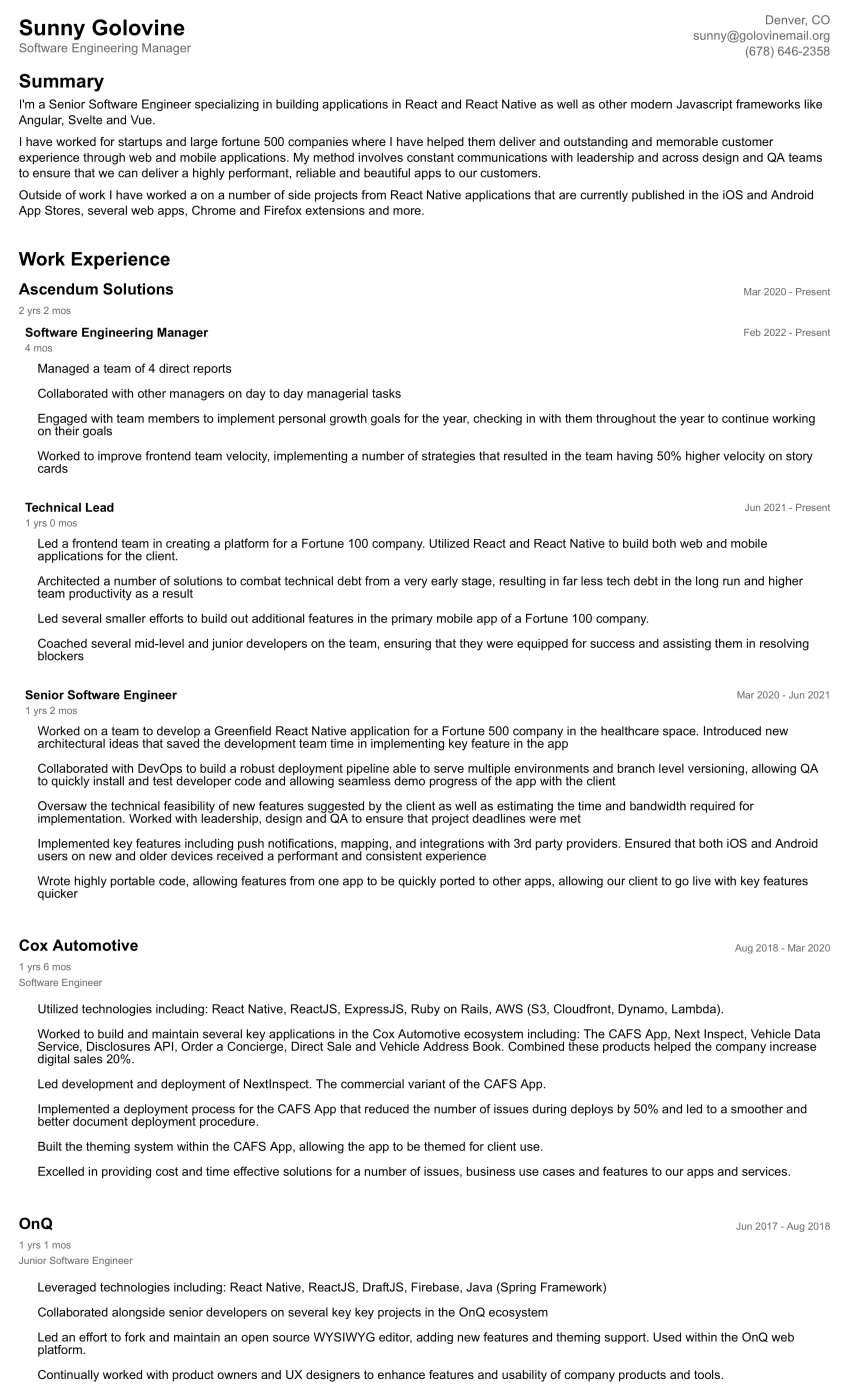  What do you see at coordinates (434, 1338) in the screenshot?
I see `adding` at bounding box center [434, 1338].
